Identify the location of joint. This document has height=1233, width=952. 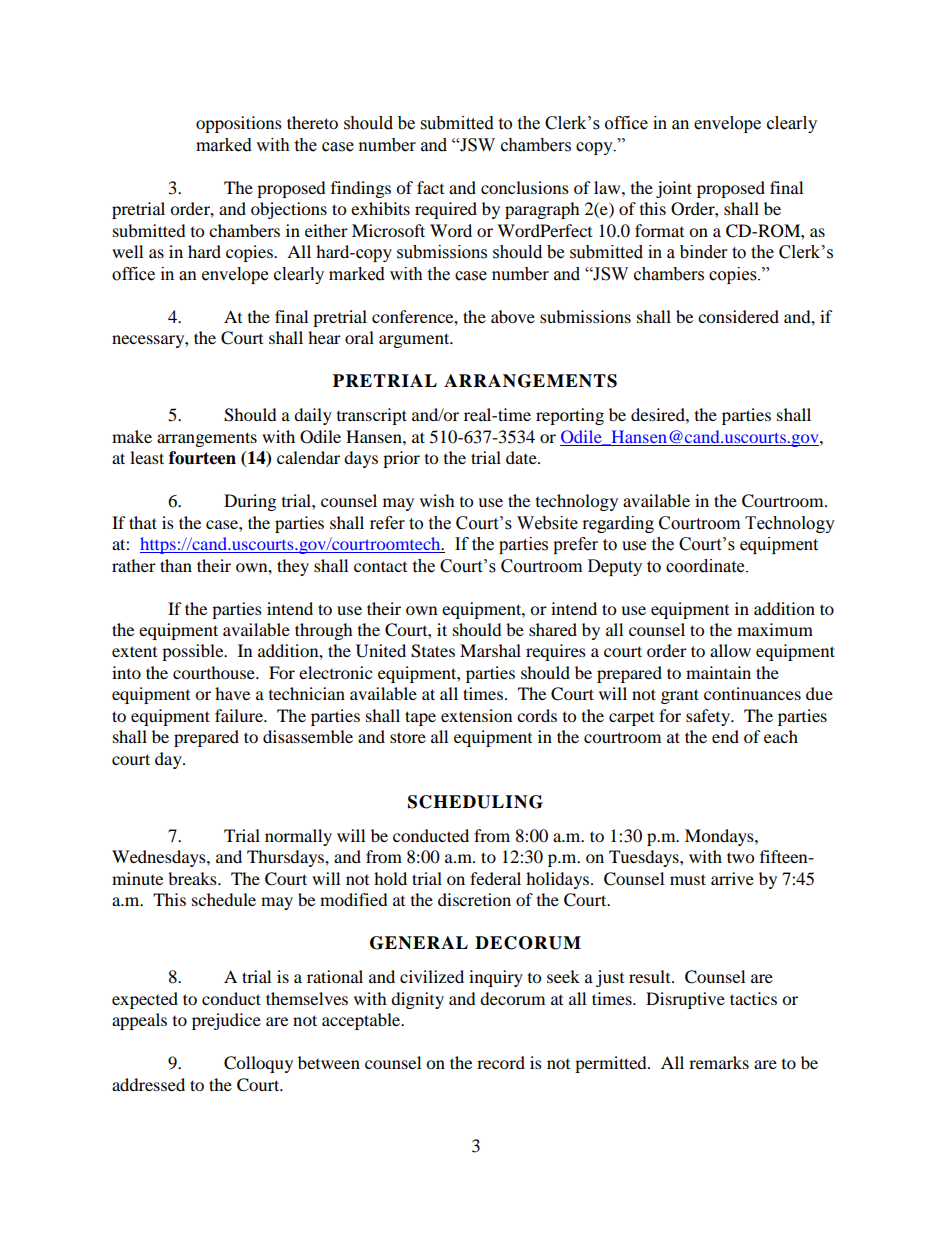
(674, 189).
